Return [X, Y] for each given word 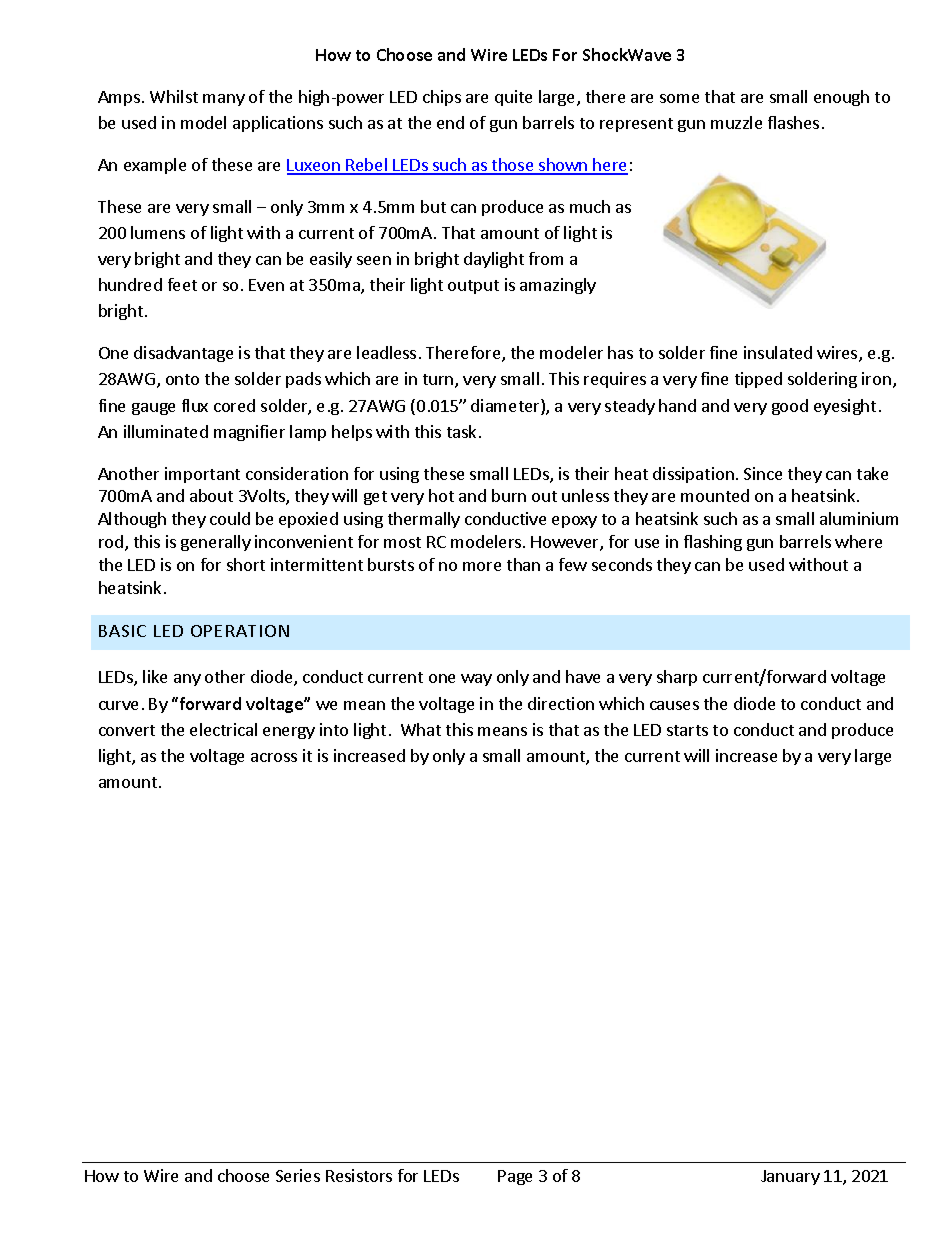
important [202, 475]
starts [687, 730]
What [421, 729]
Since [763, 473]
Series [298, 1175]
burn [509, 495]
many [224, 100]
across [274, 757]
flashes [793, 122]
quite [513, 98]
